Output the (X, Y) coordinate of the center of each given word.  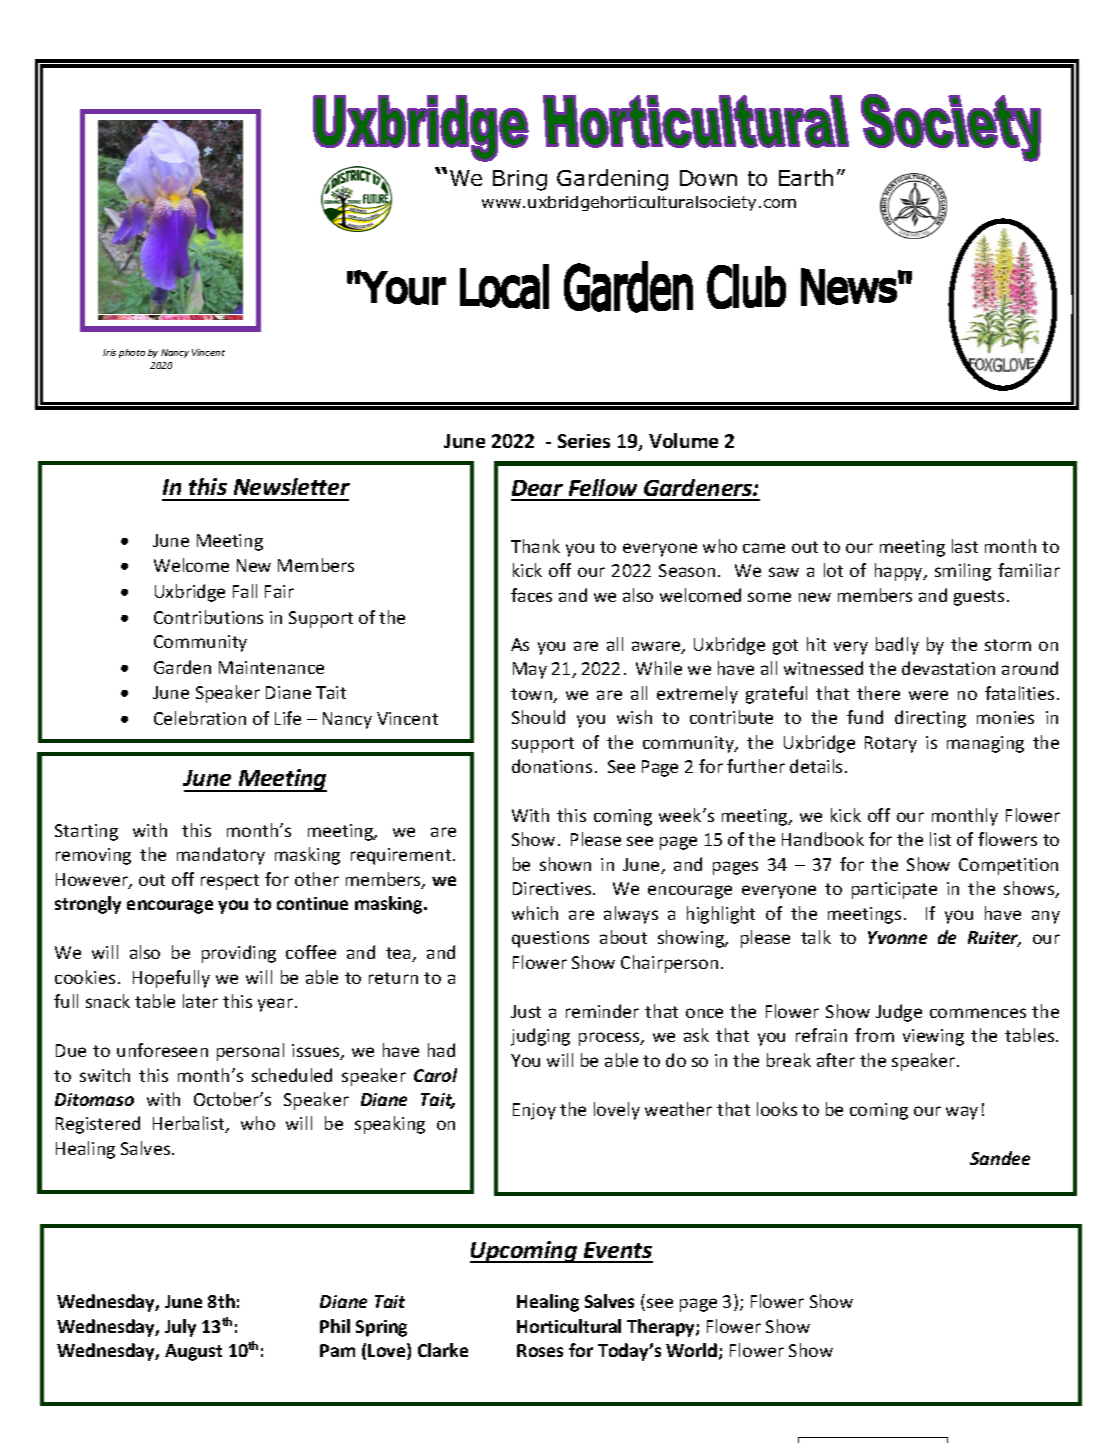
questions (550, 939)
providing (239, 954)
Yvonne (897, 937)
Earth (806, 177)
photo (132, 353)
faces (531, 595)
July (180, 1328)
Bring (520, 180)
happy (900, 572)
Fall (245, 591)
